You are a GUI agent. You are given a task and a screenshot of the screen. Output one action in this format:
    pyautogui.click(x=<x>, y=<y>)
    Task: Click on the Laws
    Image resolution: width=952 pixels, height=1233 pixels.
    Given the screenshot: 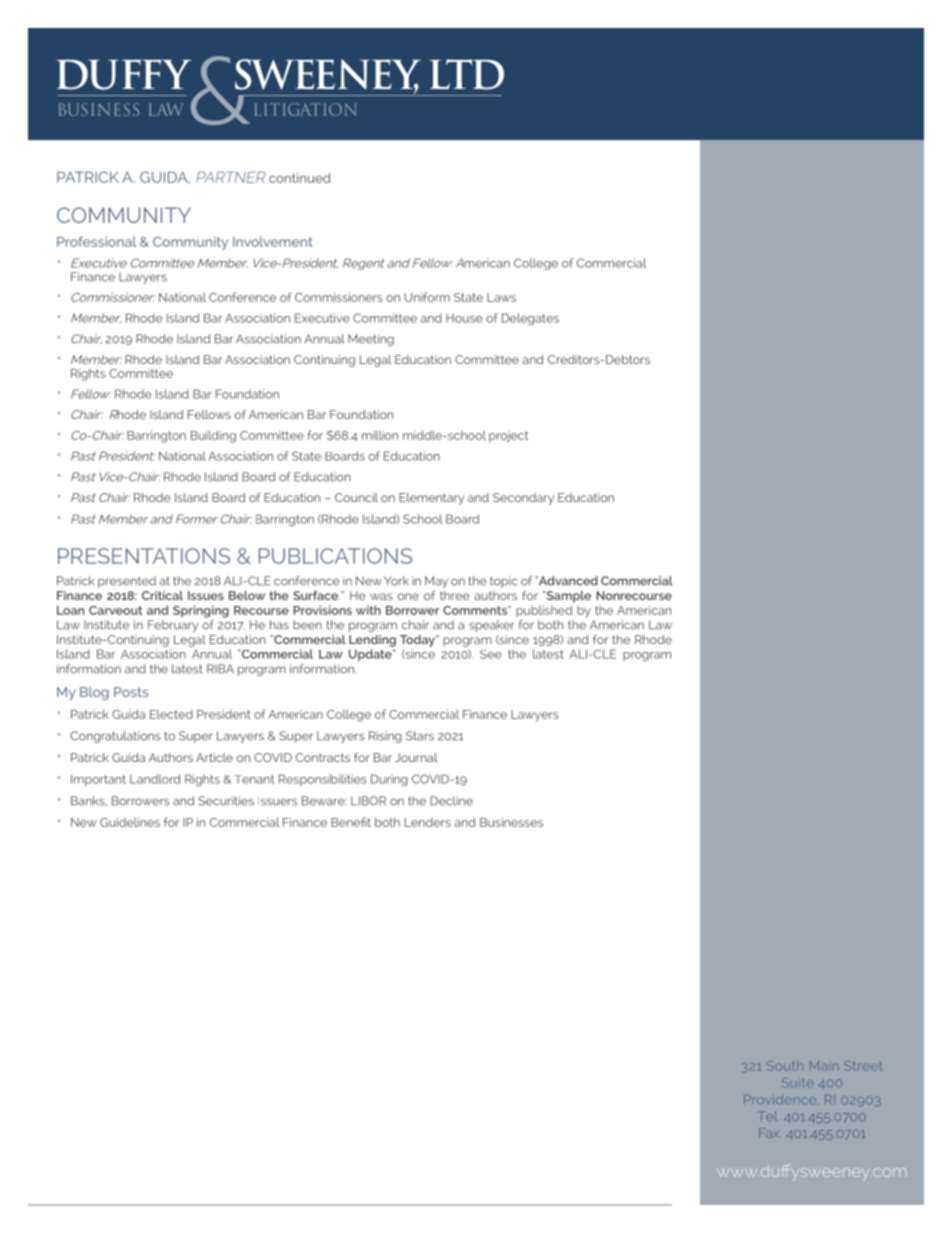 What is the action you would take?
    pyautogui.click(x=501, y=297)
